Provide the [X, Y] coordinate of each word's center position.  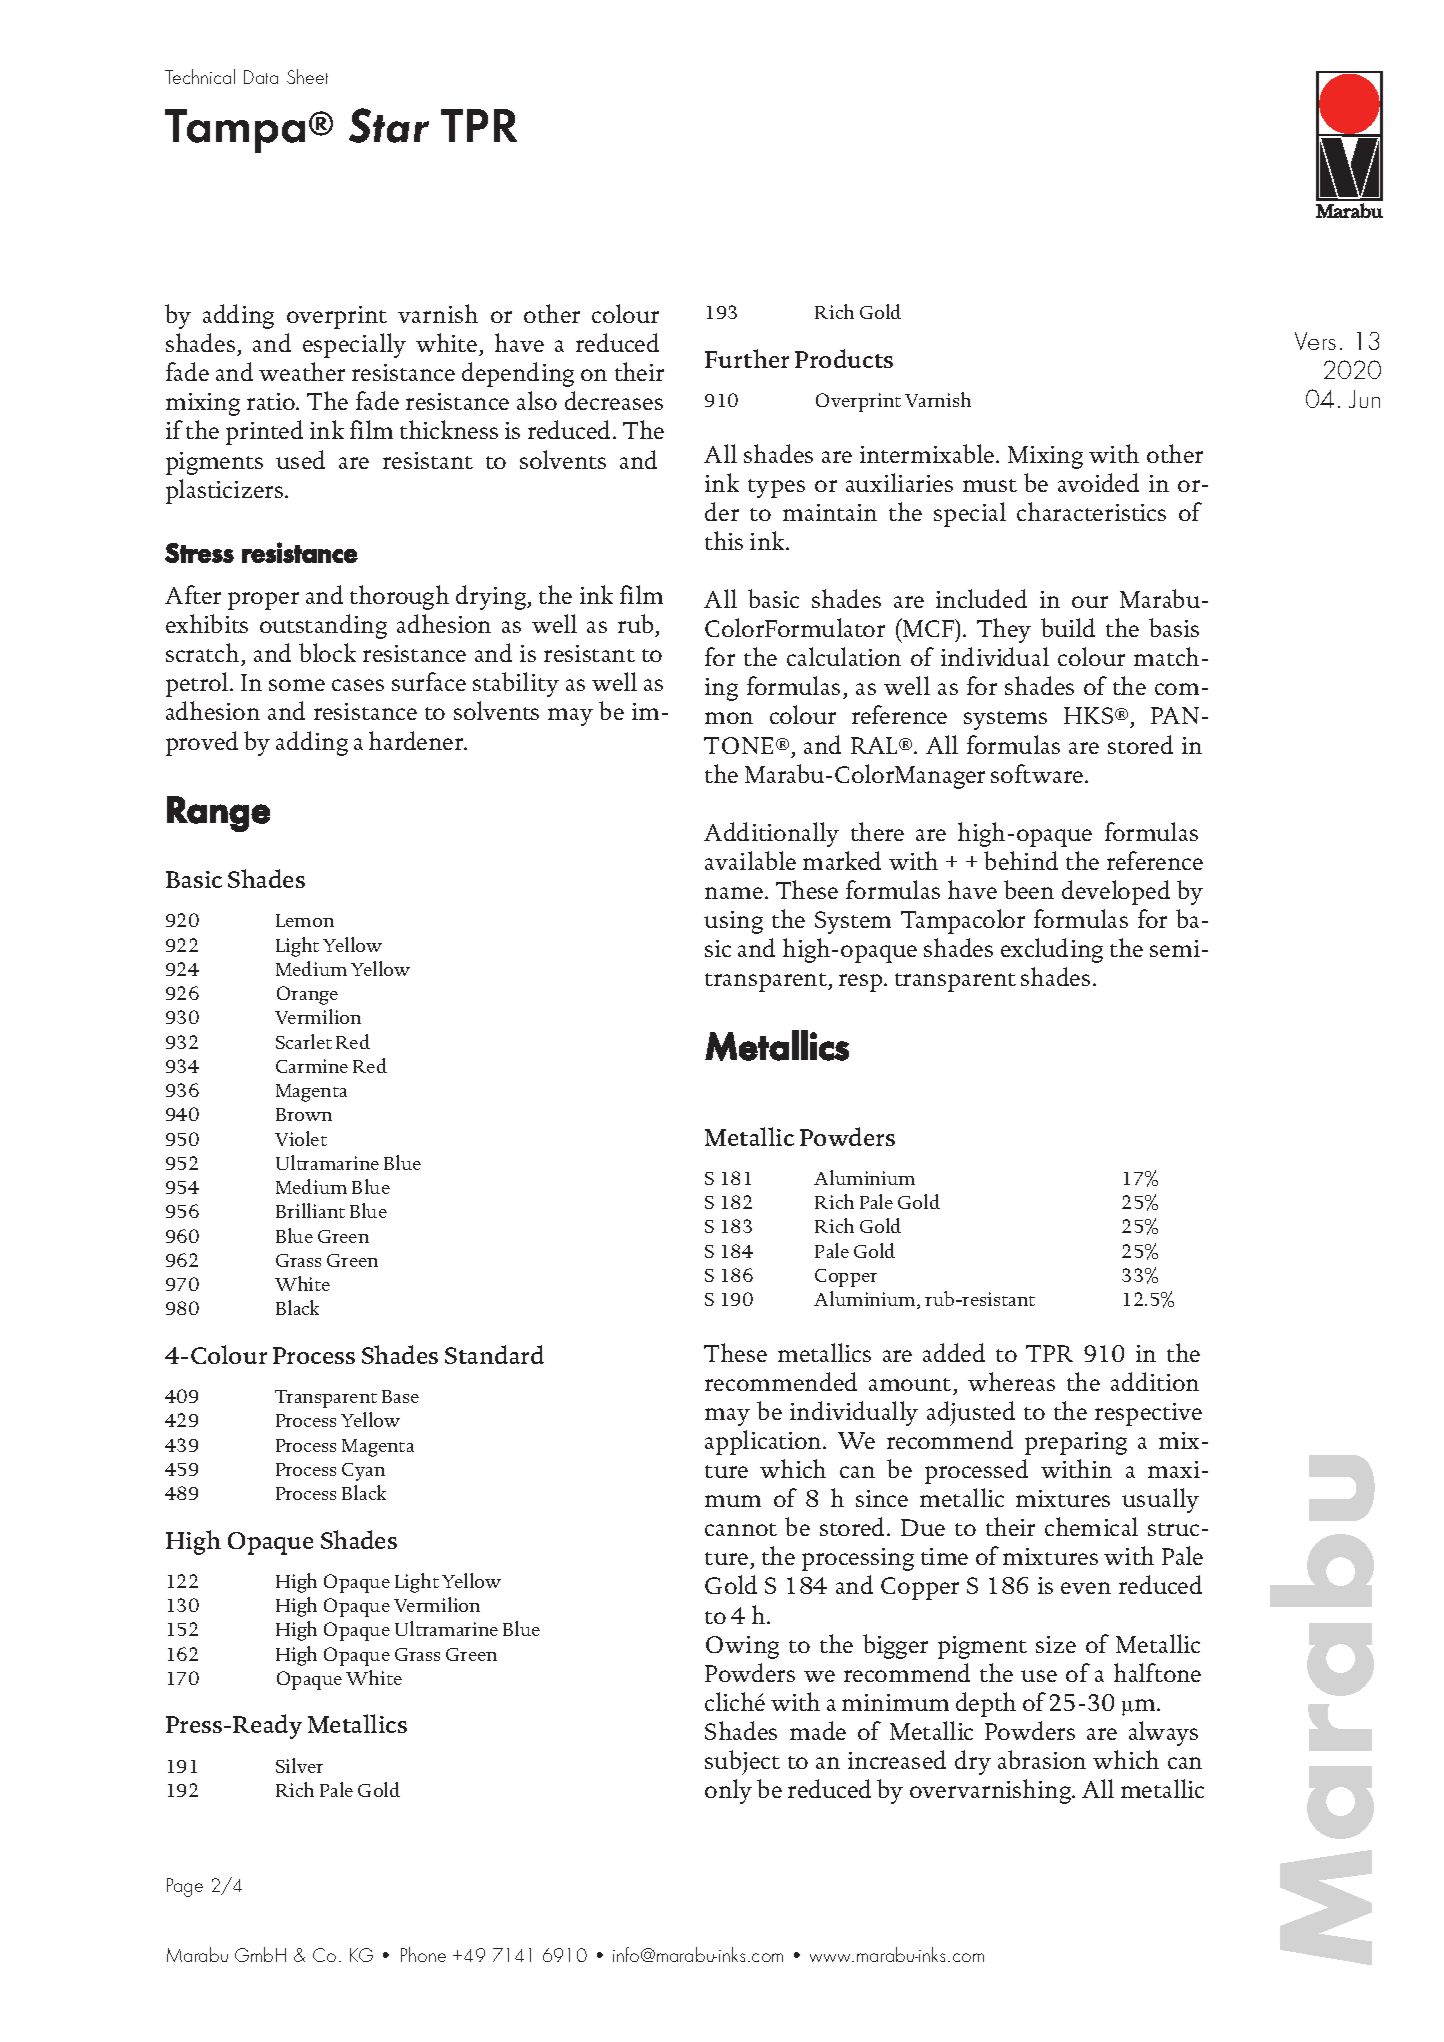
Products [844, 358]
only [728, 1791]
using [733, 922]
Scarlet [304, 1041]
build [1068, 627]
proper [263, 601]
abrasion [1042, 1759]
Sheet [307, 76]
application [764, 1442]
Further [747, 358]
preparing [1076, 1443]
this [724, 540]
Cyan [363, 1472]
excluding [1052, 950]
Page [185, 1887]
